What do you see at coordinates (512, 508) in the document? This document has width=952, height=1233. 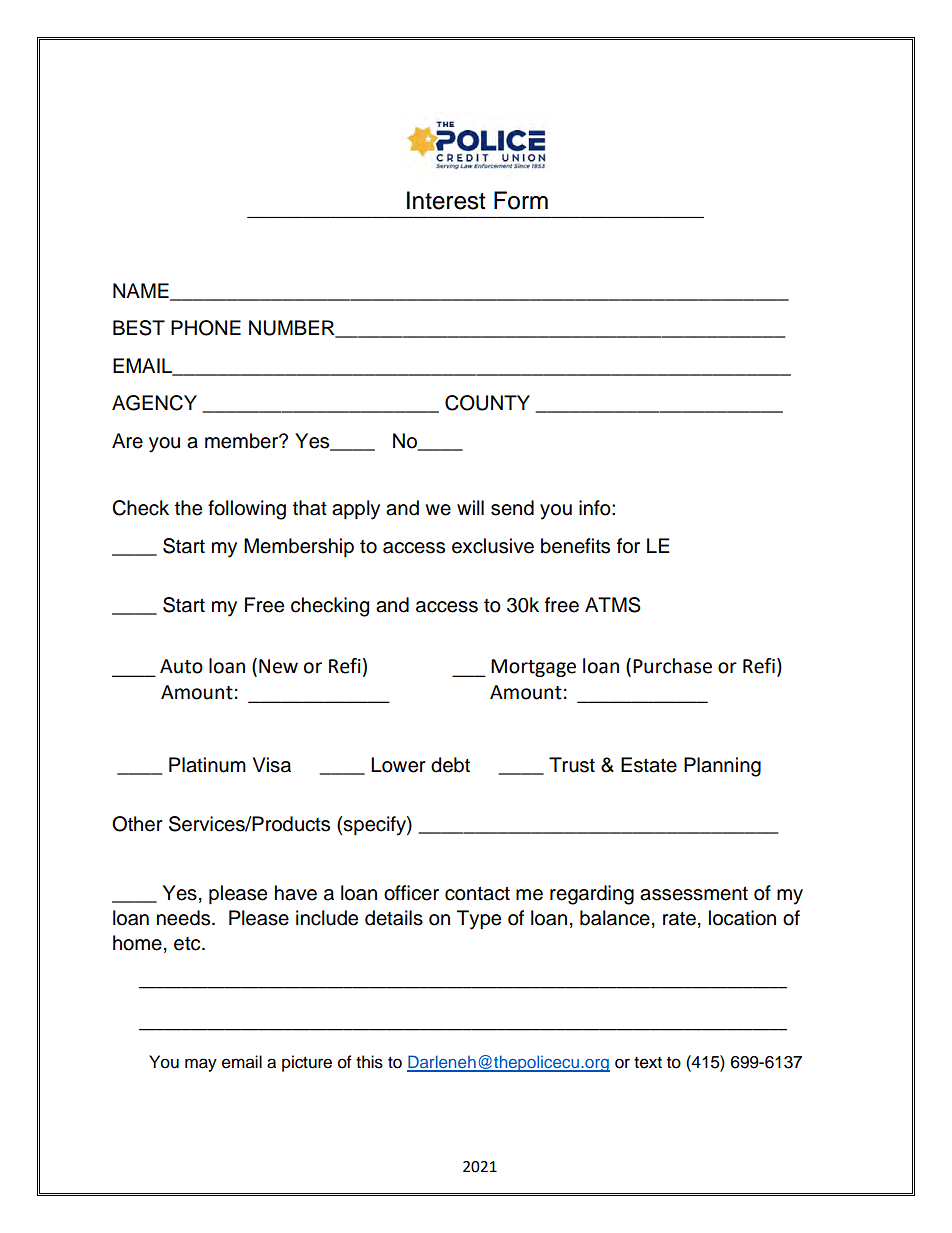 I see `send` at bounding box center [512, 508].
